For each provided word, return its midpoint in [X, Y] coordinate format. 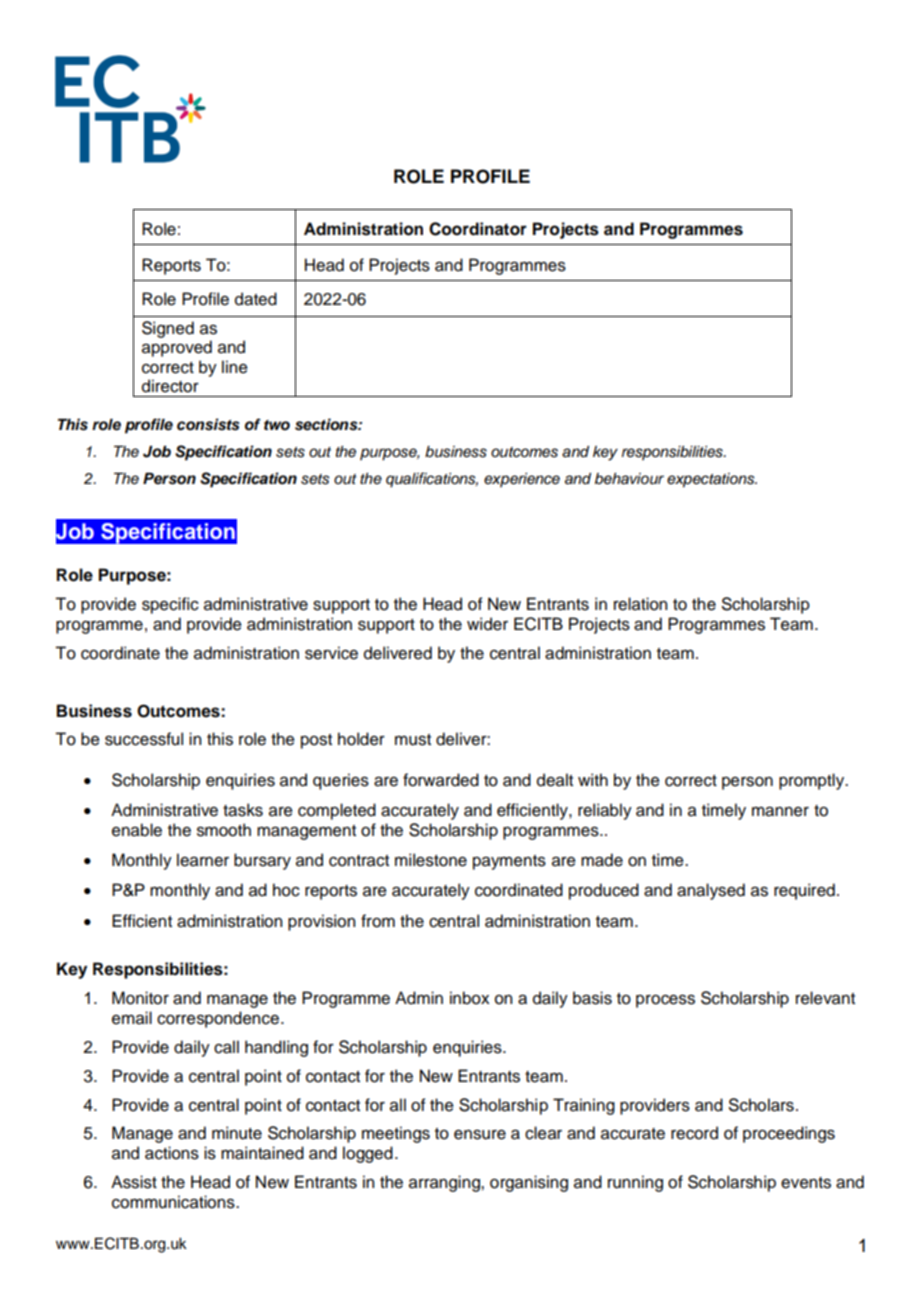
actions [172, 1153]
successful [144, 739]
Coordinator [478, 229]
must [413, 740]
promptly [813, 781]
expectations [712, 480]
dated [256, 299]
